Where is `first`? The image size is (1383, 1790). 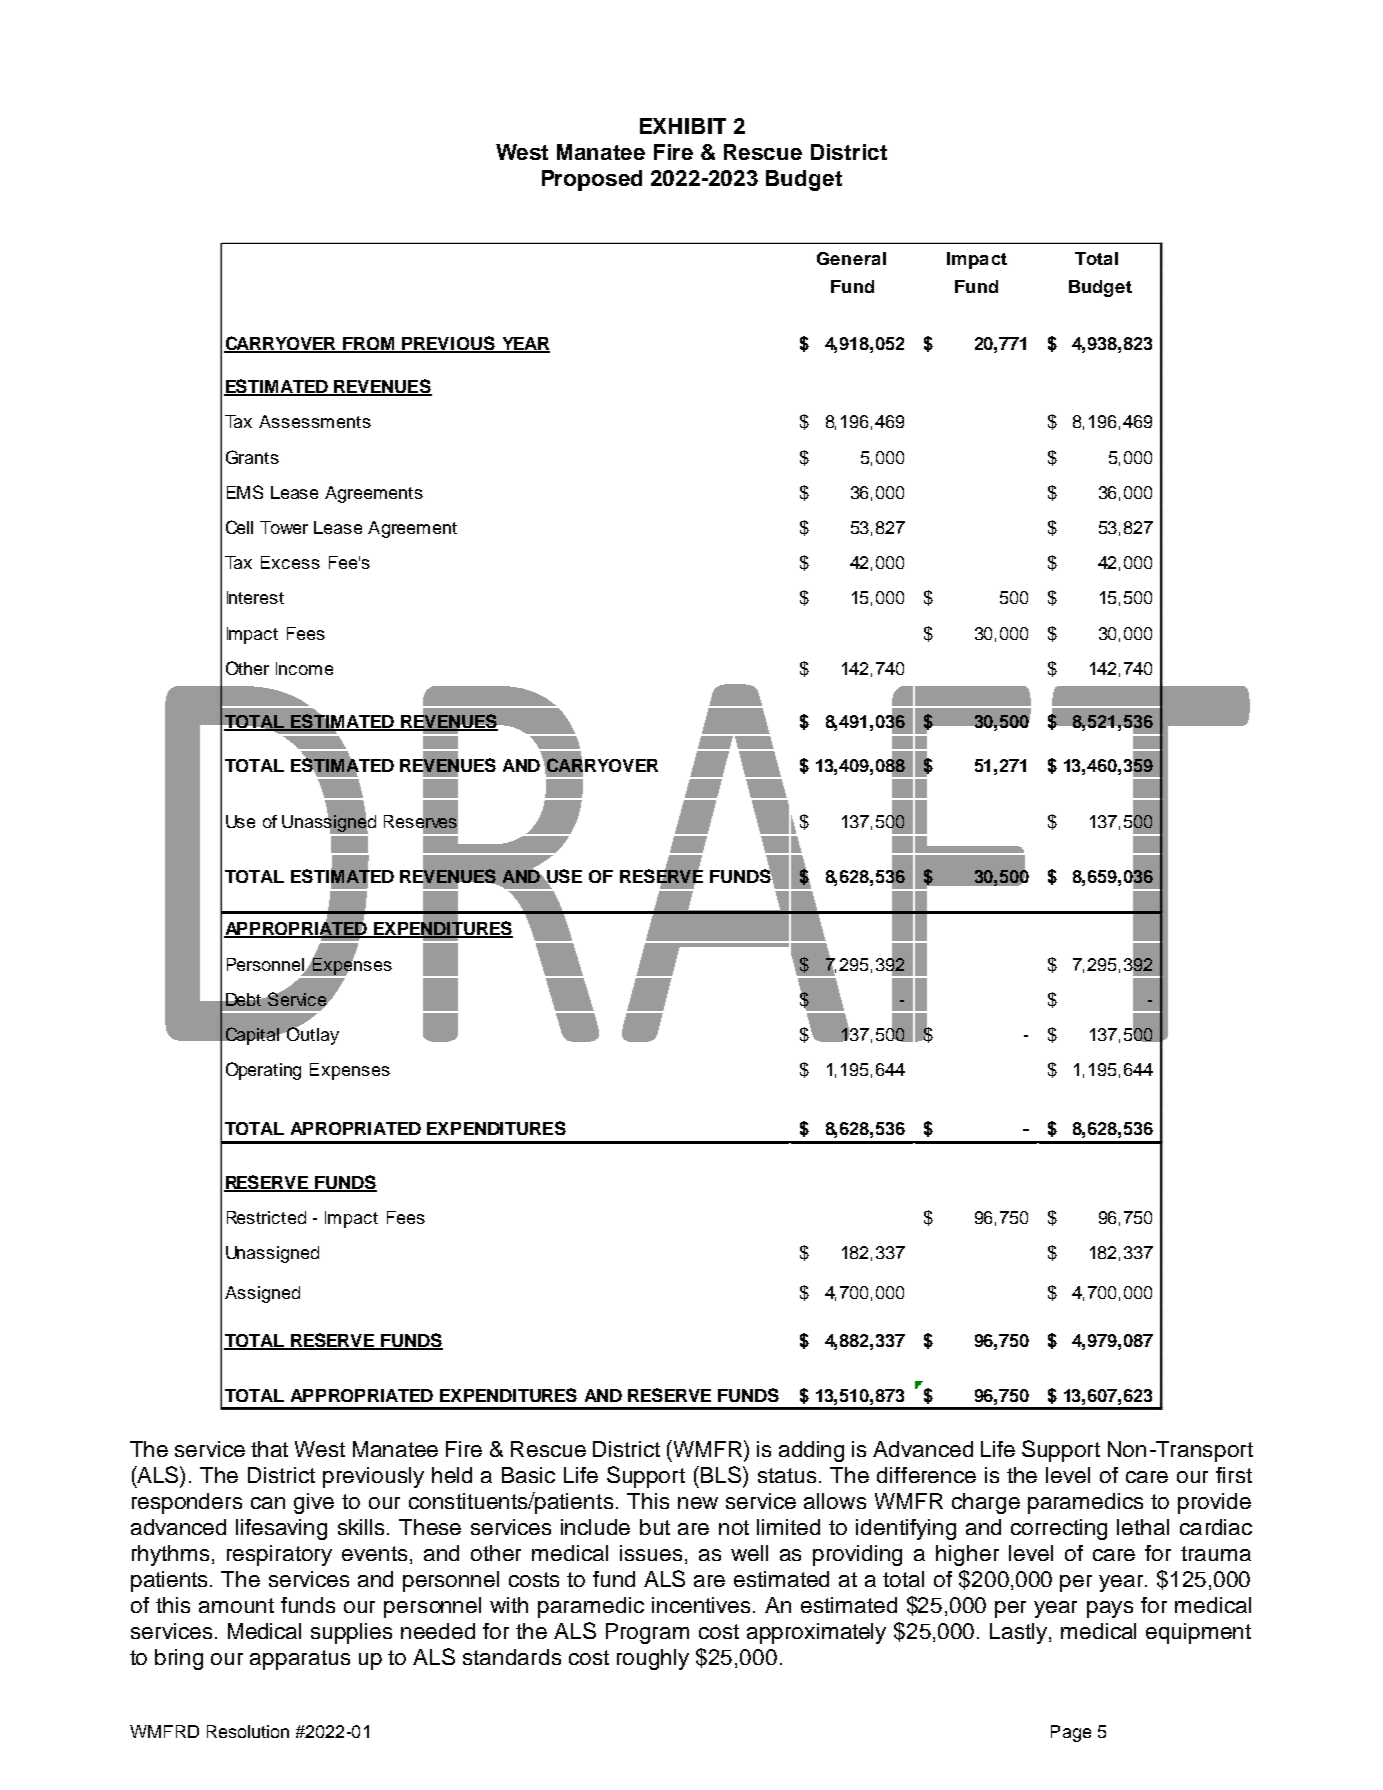
first is located at coordinates (1234, 1475).
